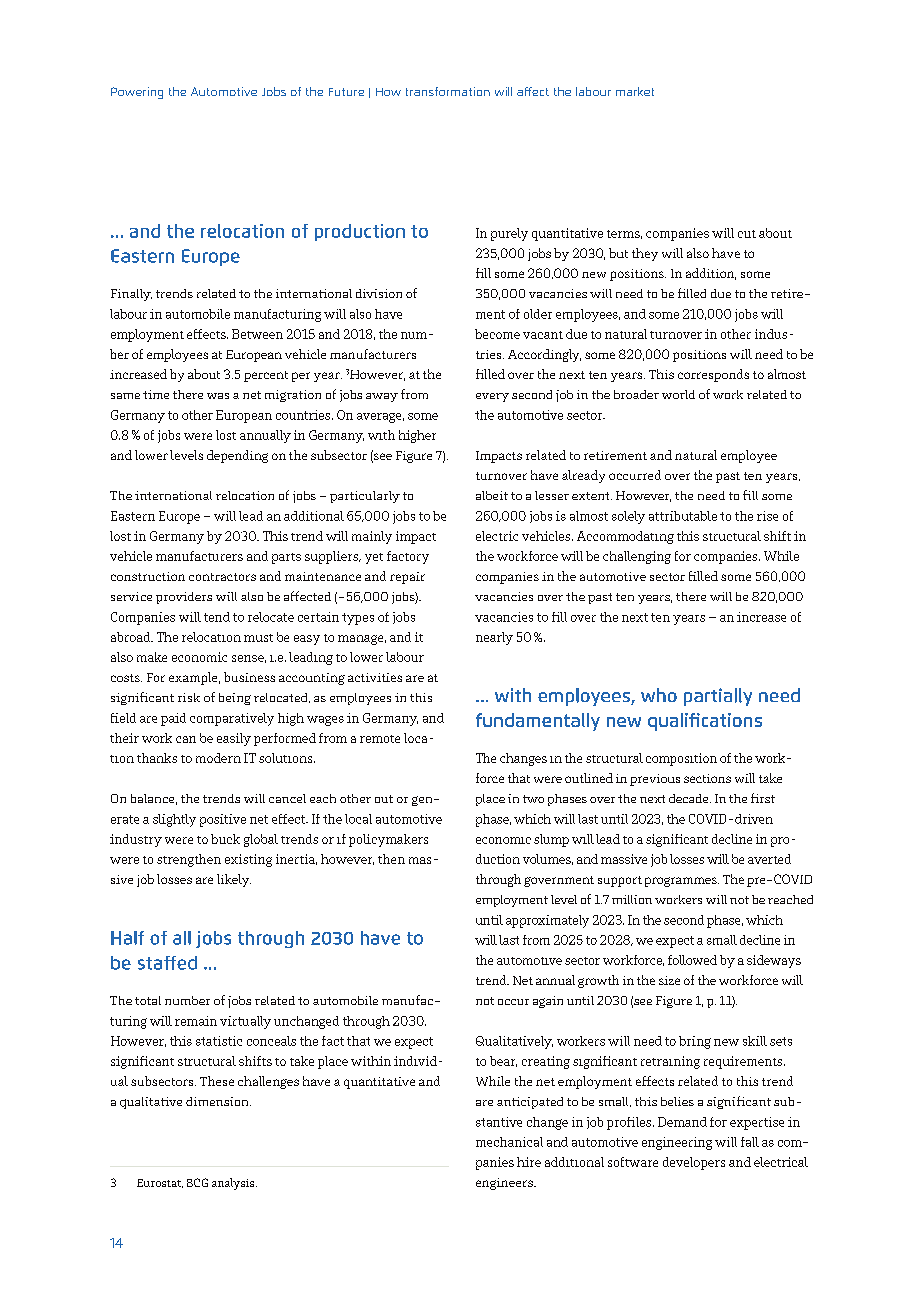 This screenshot has height=1308, width=924. I want to click on nearly, so click(494, 638).
